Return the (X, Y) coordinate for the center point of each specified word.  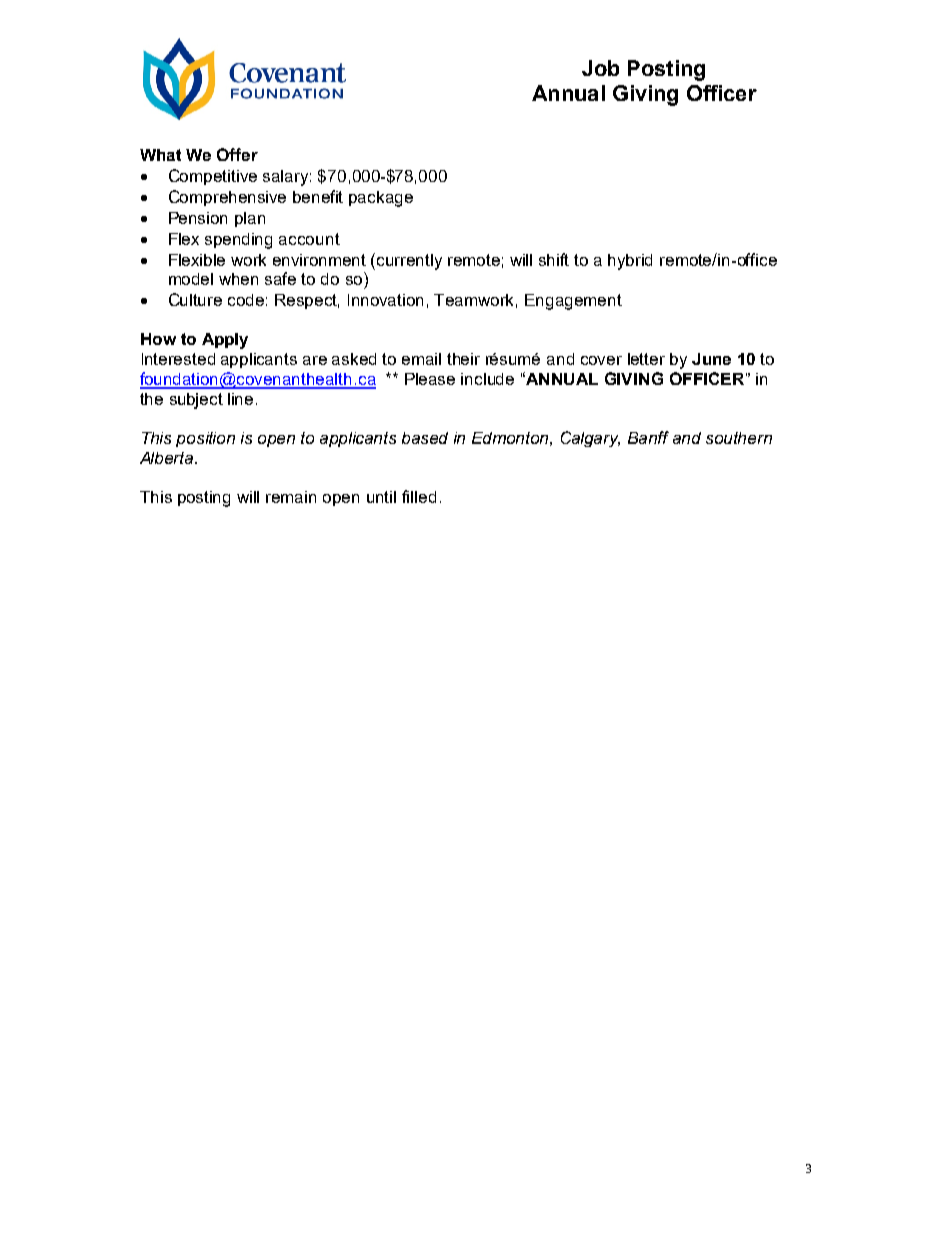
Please (430, 379)
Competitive (213, 177)
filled (419, 496)
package (381, 199)
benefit (318, 196)
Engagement (573, 302)
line (240, 399)
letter (646, 359)
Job (600, 68)
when (238, 279)
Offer (237, 154)
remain (291, 497)
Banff (648, 437)
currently (409, 262)
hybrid (630, 262)
